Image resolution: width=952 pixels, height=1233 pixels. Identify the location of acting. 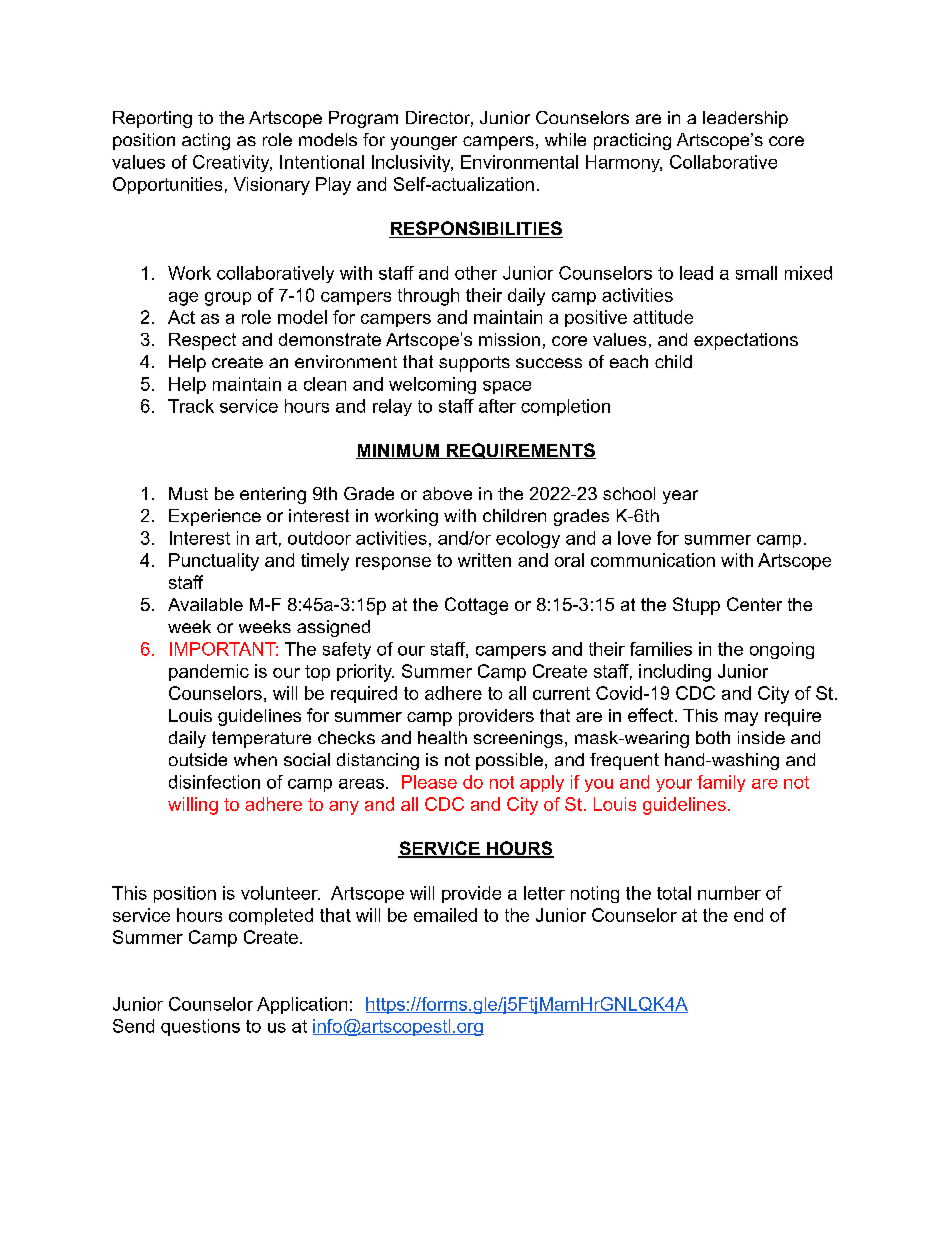
(206, 141).
